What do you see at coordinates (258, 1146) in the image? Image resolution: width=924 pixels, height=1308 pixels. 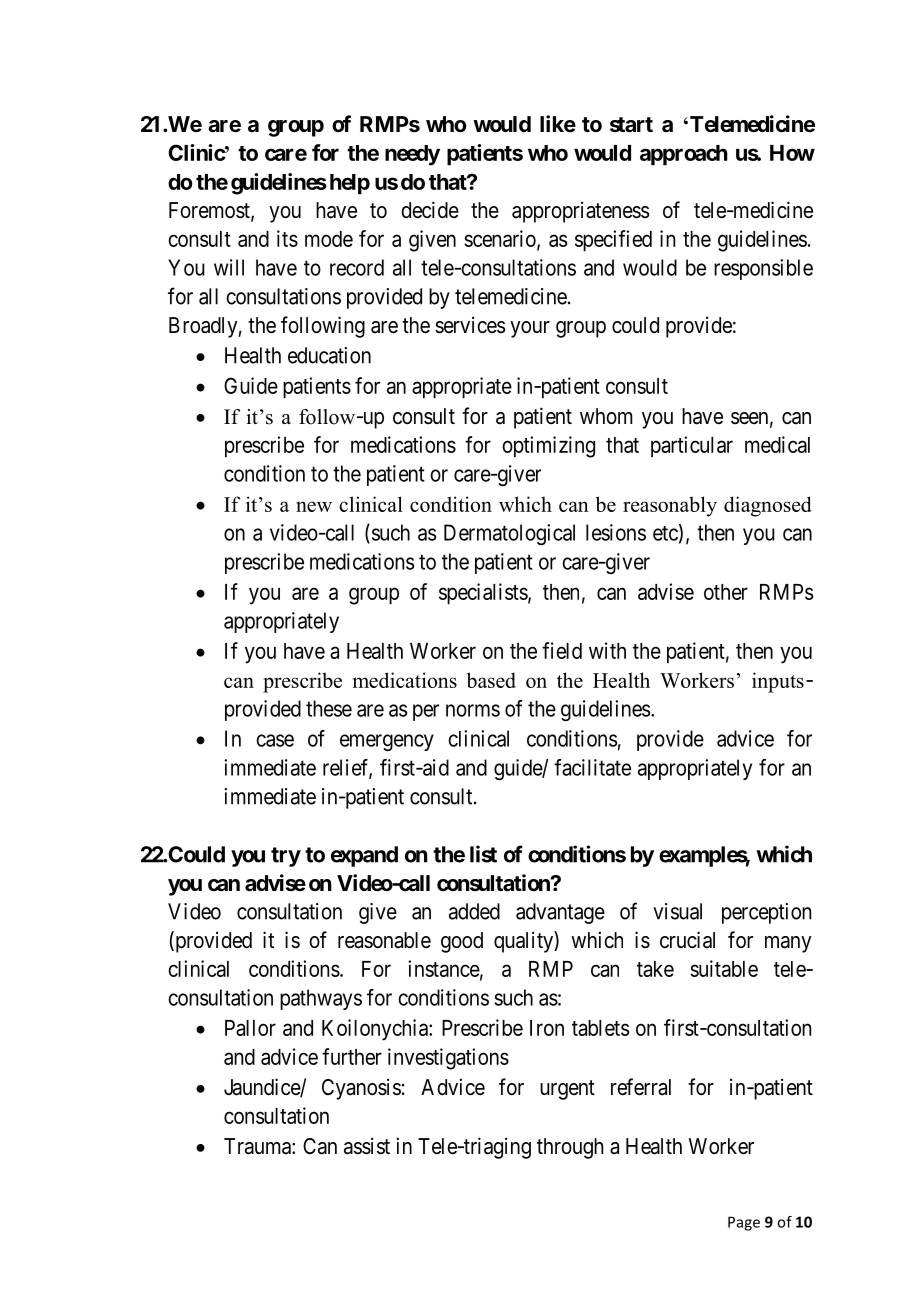 I see `Trauma` at bounding box center [258, 1146].
